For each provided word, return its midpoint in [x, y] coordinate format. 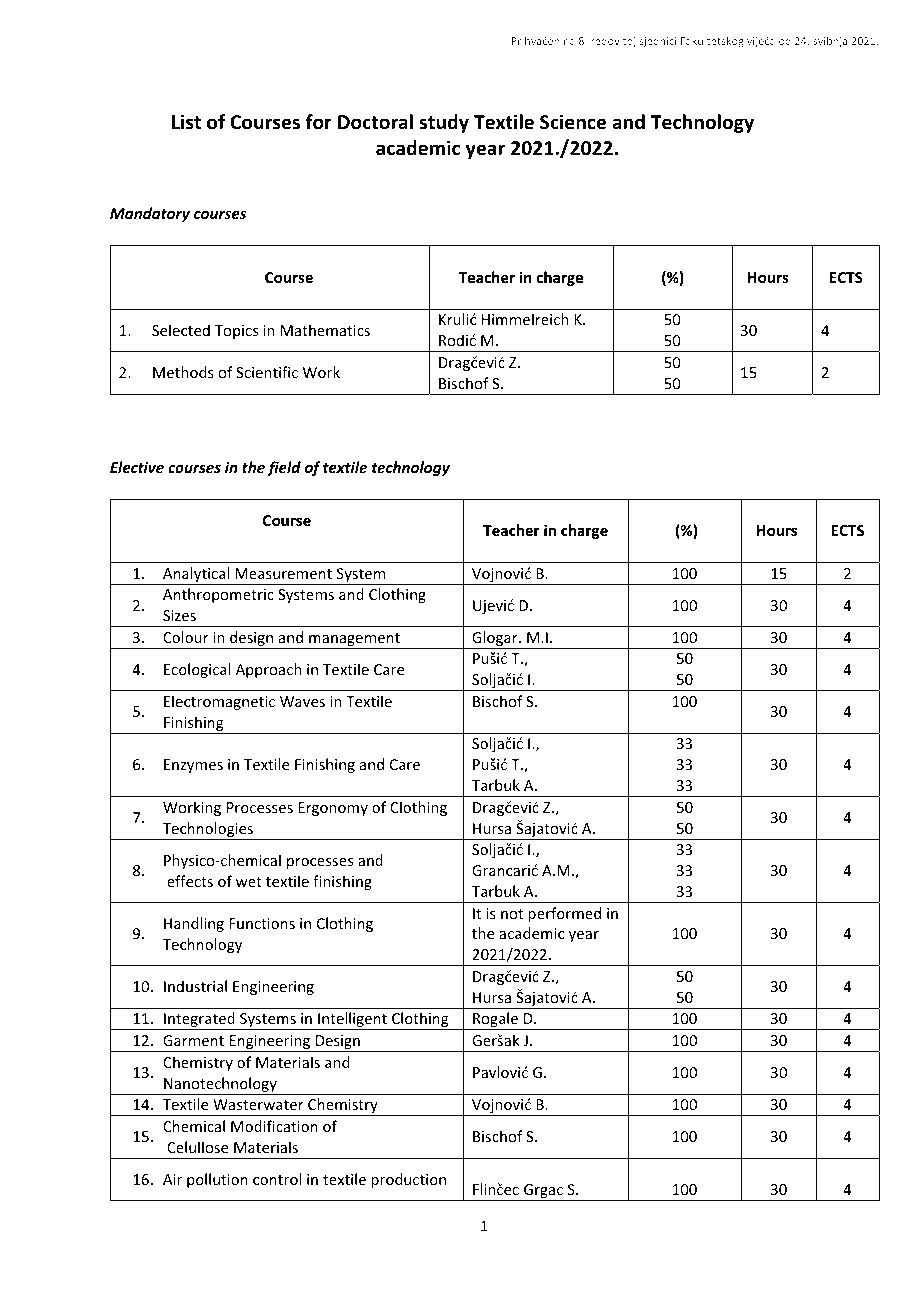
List [186, 122]
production [408, 1180]
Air [172, 1179]
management [355, 641]
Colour [186, 637]
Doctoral [375, 122]
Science [573, 122]
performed [564, 914]
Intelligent [352, 1021]
